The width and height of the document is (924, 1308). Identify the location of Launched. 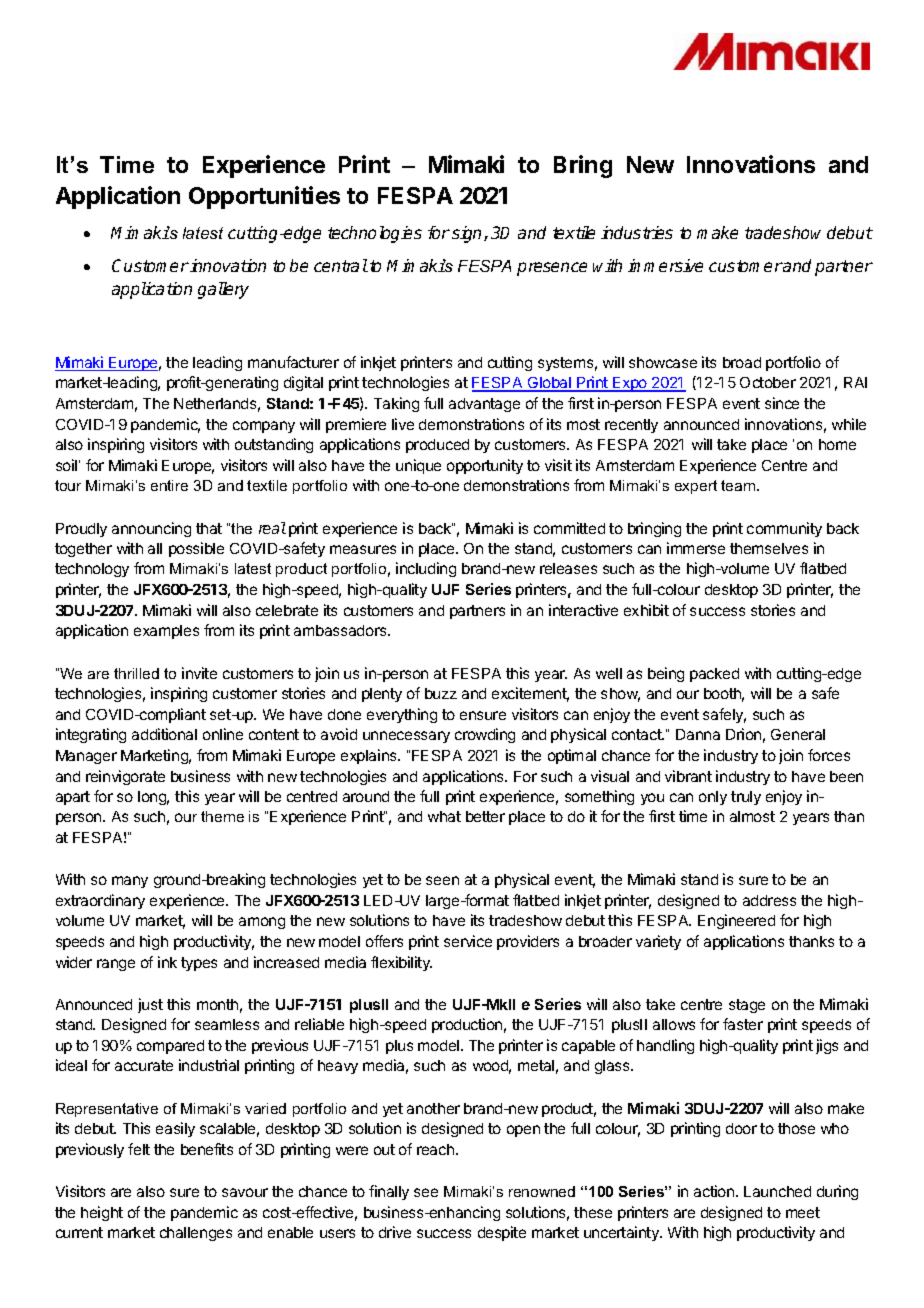
(777, 1191).
